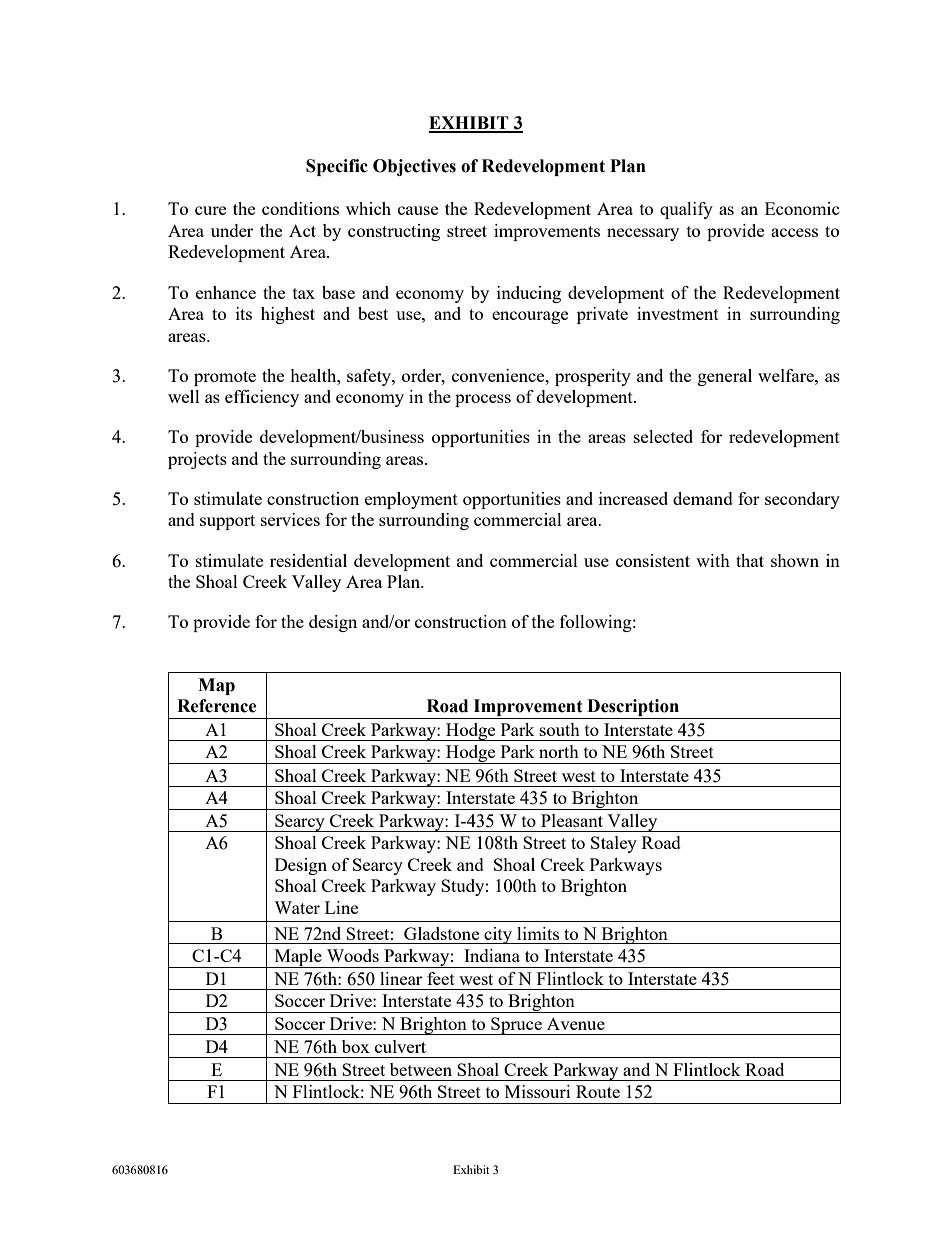 The image size is (952, 1233). I want to click on south, so click(560, 729).
